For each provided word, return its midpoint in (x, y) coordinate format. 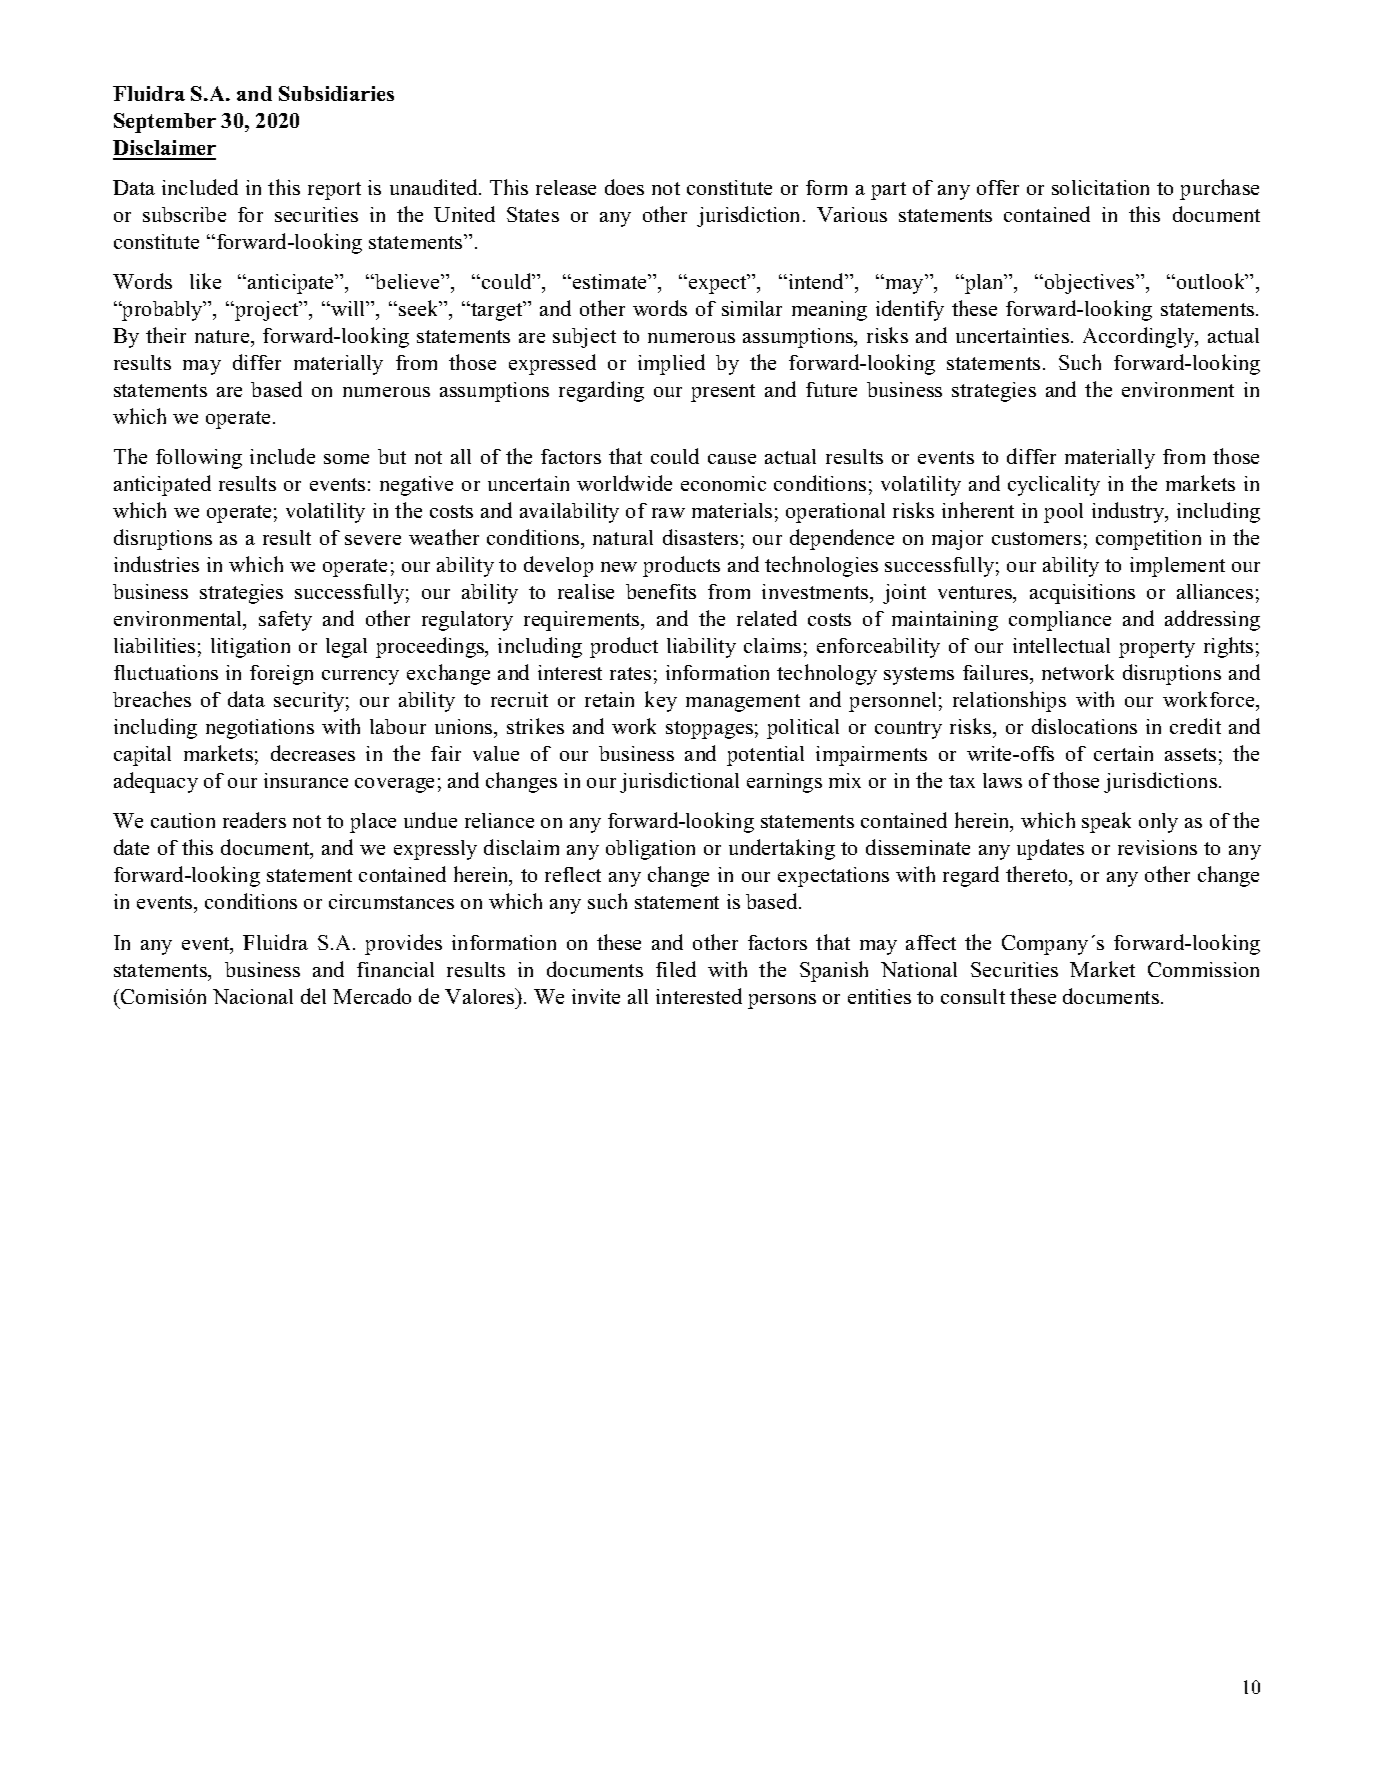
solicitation (1100, 187)
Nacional (253, 996)
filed (676, 969)
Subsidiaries (336, 93)
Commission (1203, 969)
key (661, 701)
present (723, 393)
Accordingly (1140, 337)
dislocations (1084, 726)
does (624, 187)
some (346, 459)
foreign (281, 675)
